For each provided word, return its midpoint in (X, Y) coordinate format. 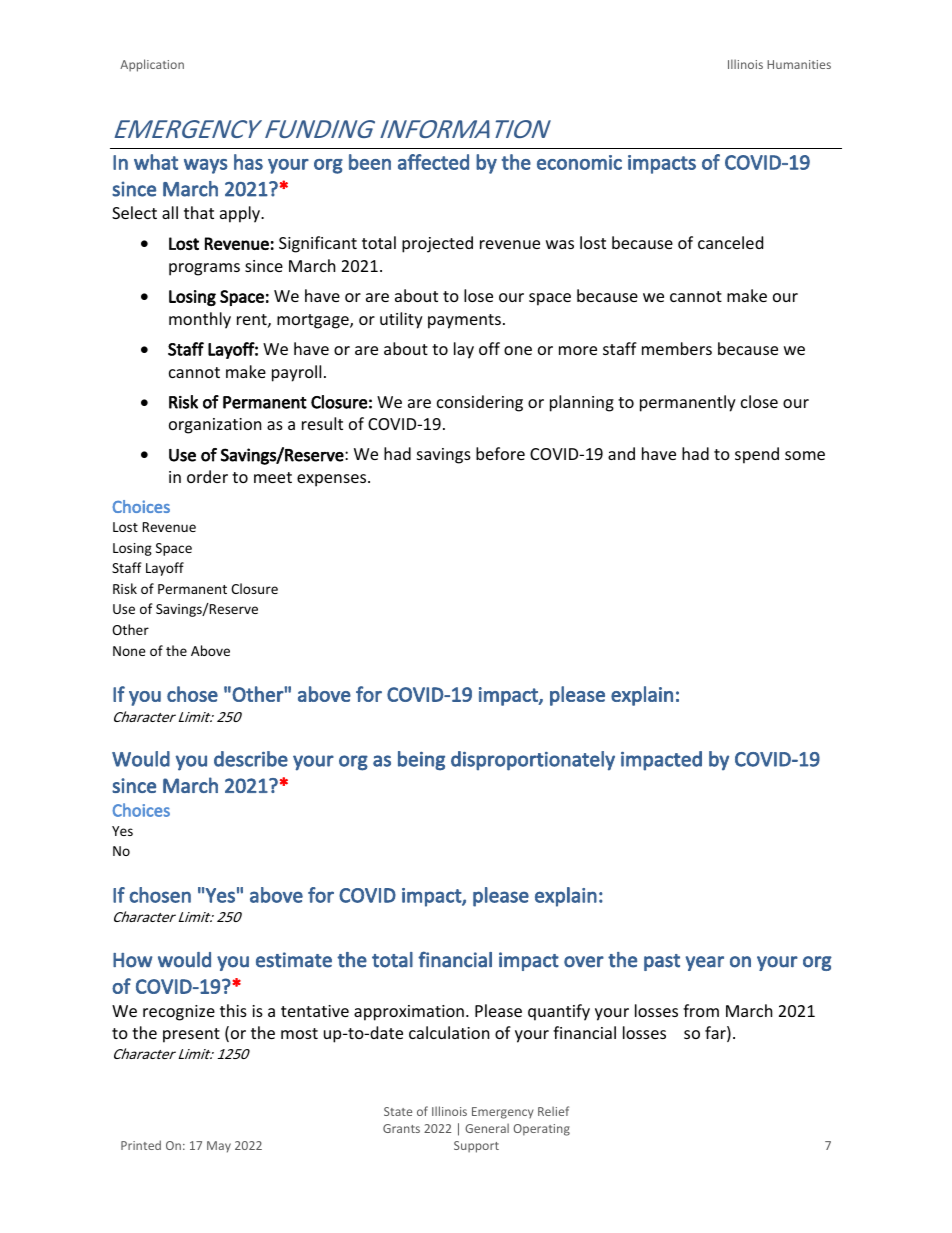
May (219, 1147)
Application (152, 65)
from (701, 1010)
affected (433, 162)
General (487, 1128)
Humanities (799, 64)
